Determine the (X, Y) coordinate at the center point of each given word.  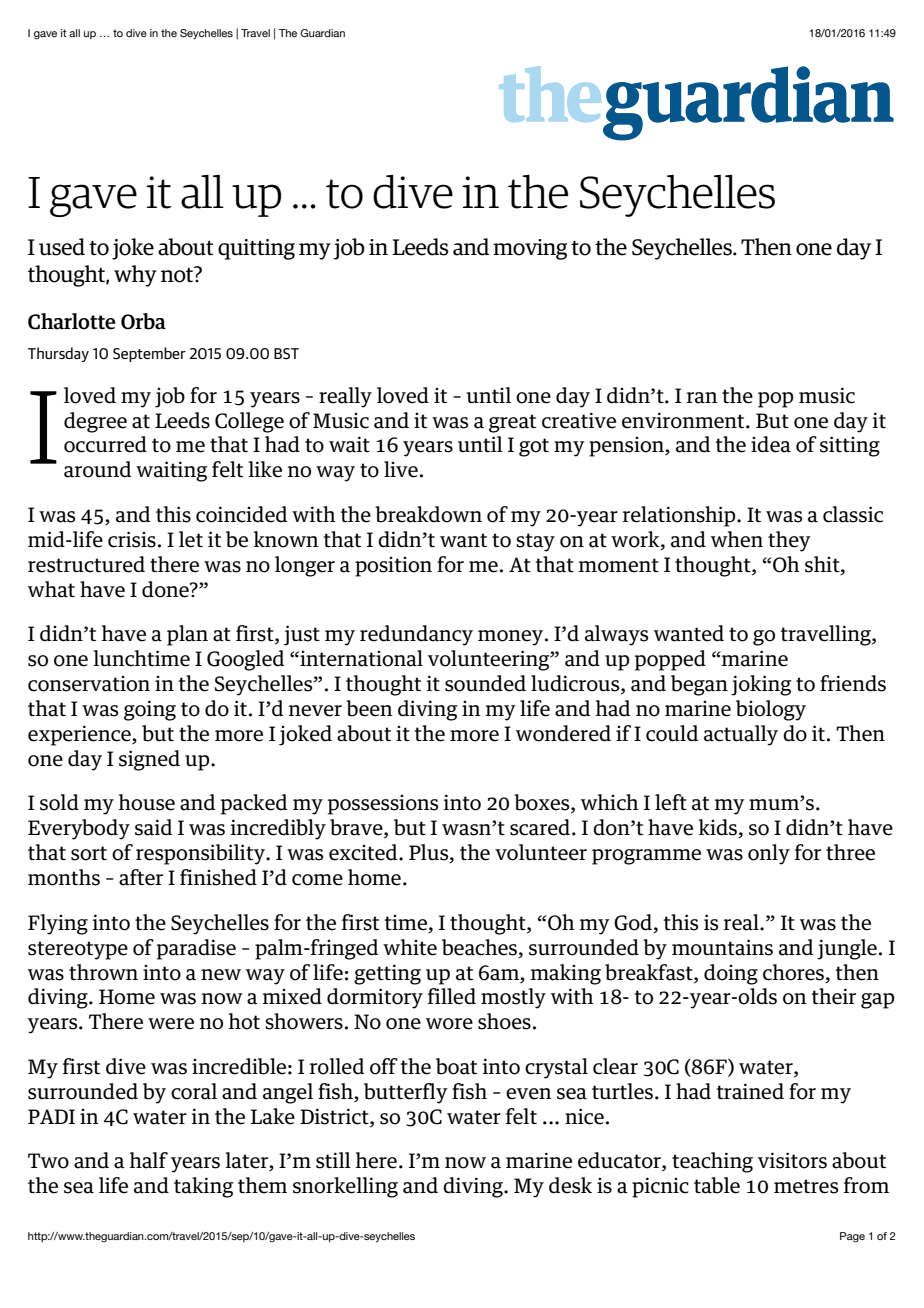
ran (702, 398)
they (789, 541)
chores (793, 972)
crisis (132, 539)
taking (203, 1187)
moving (530, 249)
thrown (103, 972)
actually (741, 735)
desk (570, 1185)
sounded (485, 683)
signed (149, 760)
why (135, 276)
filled (452, 996)
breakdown (428, 514)
